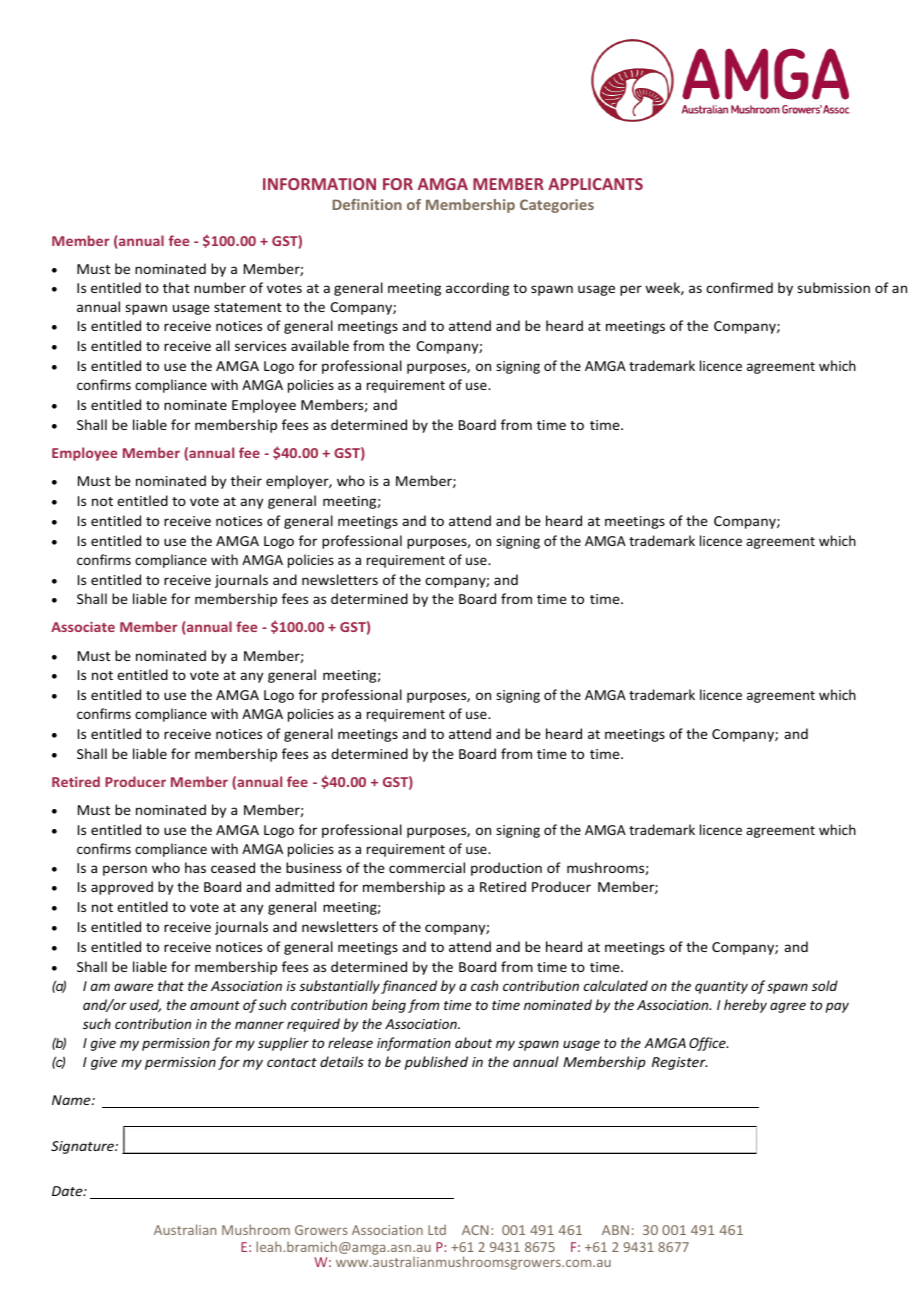 Image resolution: width=924 pixels, height=1309 pixels. What do you see at coordinates (437, 1229) in the screenshot?
I see `Ltd` at bounding box center [437, 1229].
